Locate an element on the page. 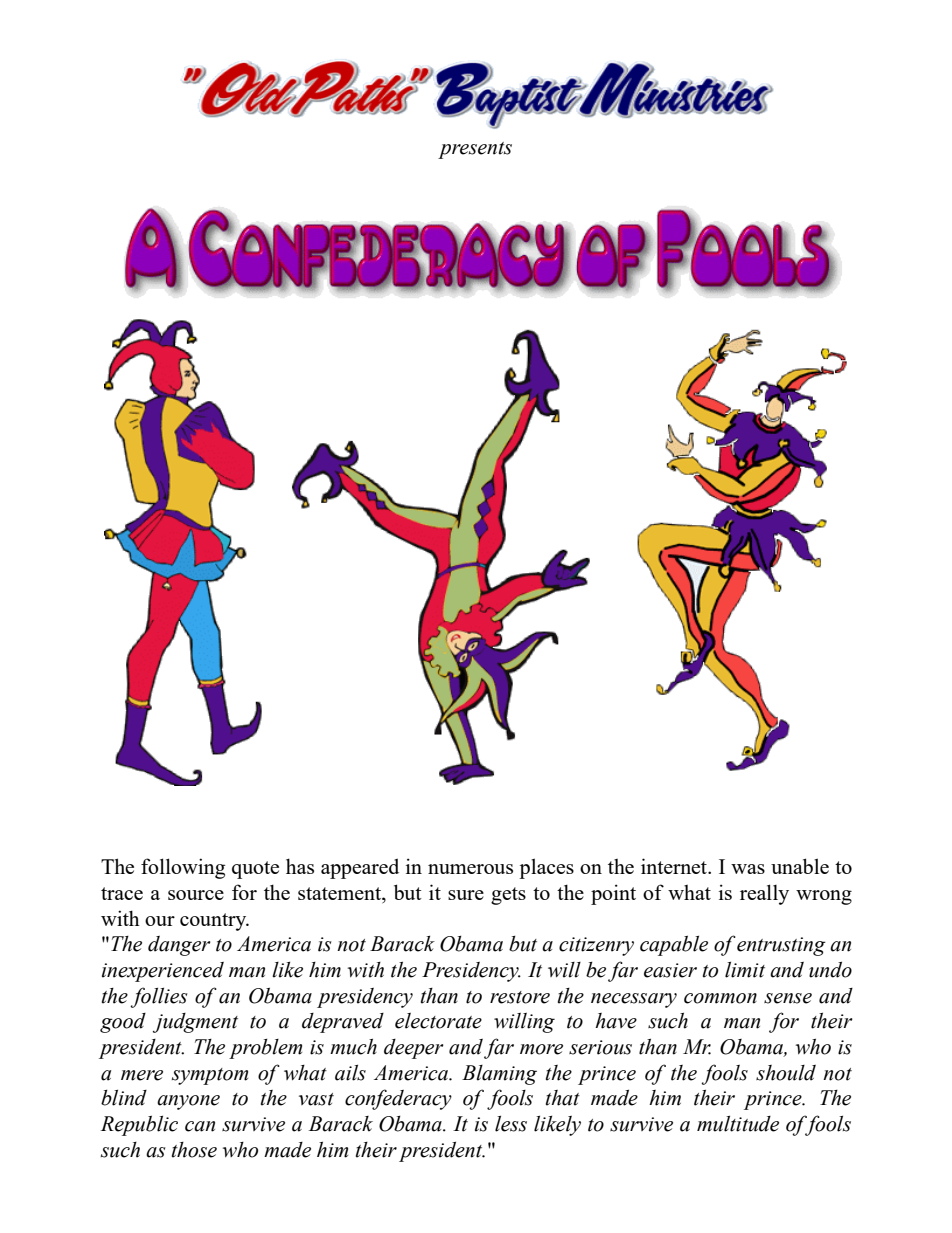 The height and width of the image is (1233, 952). following is located at coordinates (183, 868).
